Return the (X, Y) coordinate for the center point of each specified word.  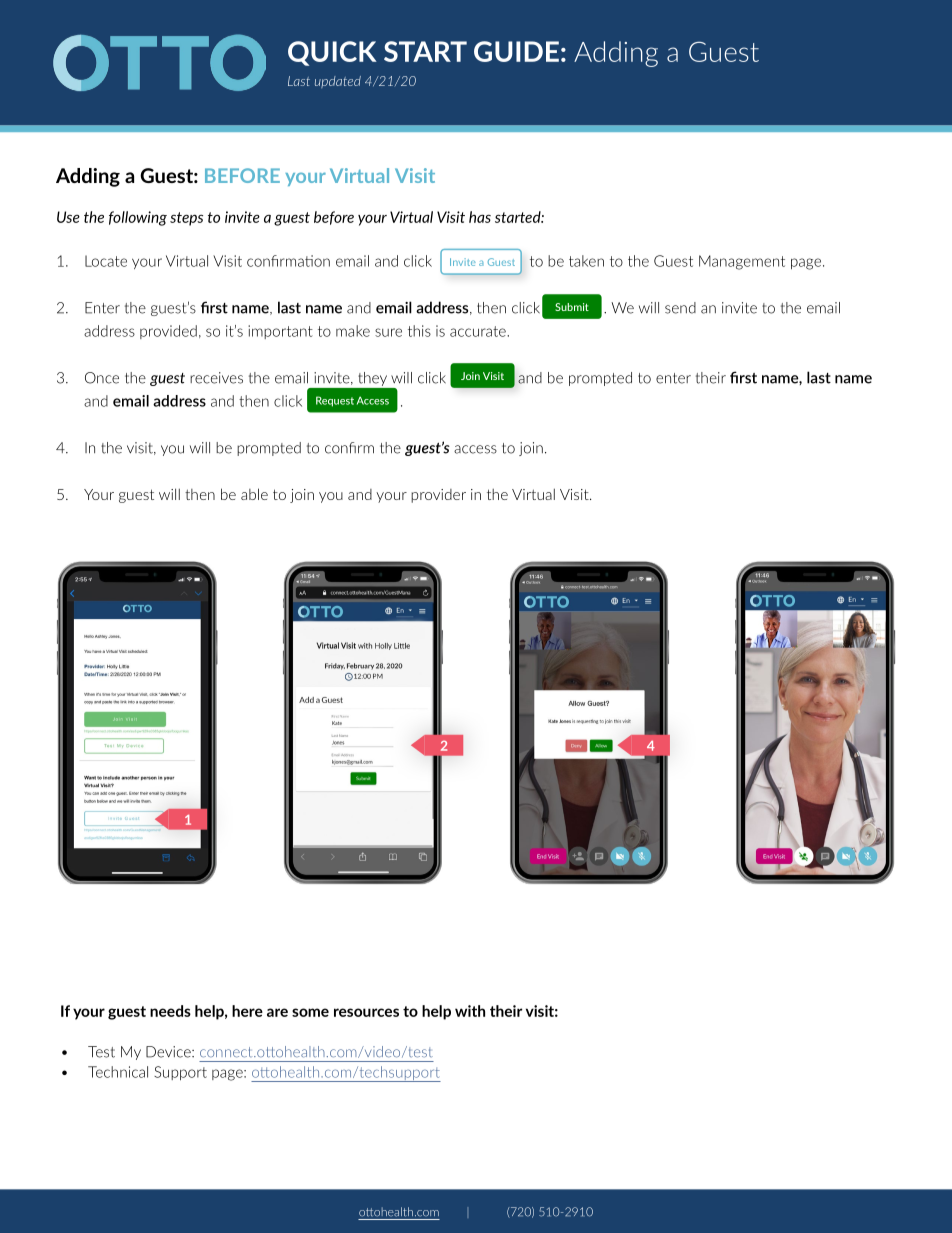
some (310, 1012)
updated (338, 82)
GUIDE (516, 51)
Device (169, 1052)
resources (366, 1012)
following (138, 218)
